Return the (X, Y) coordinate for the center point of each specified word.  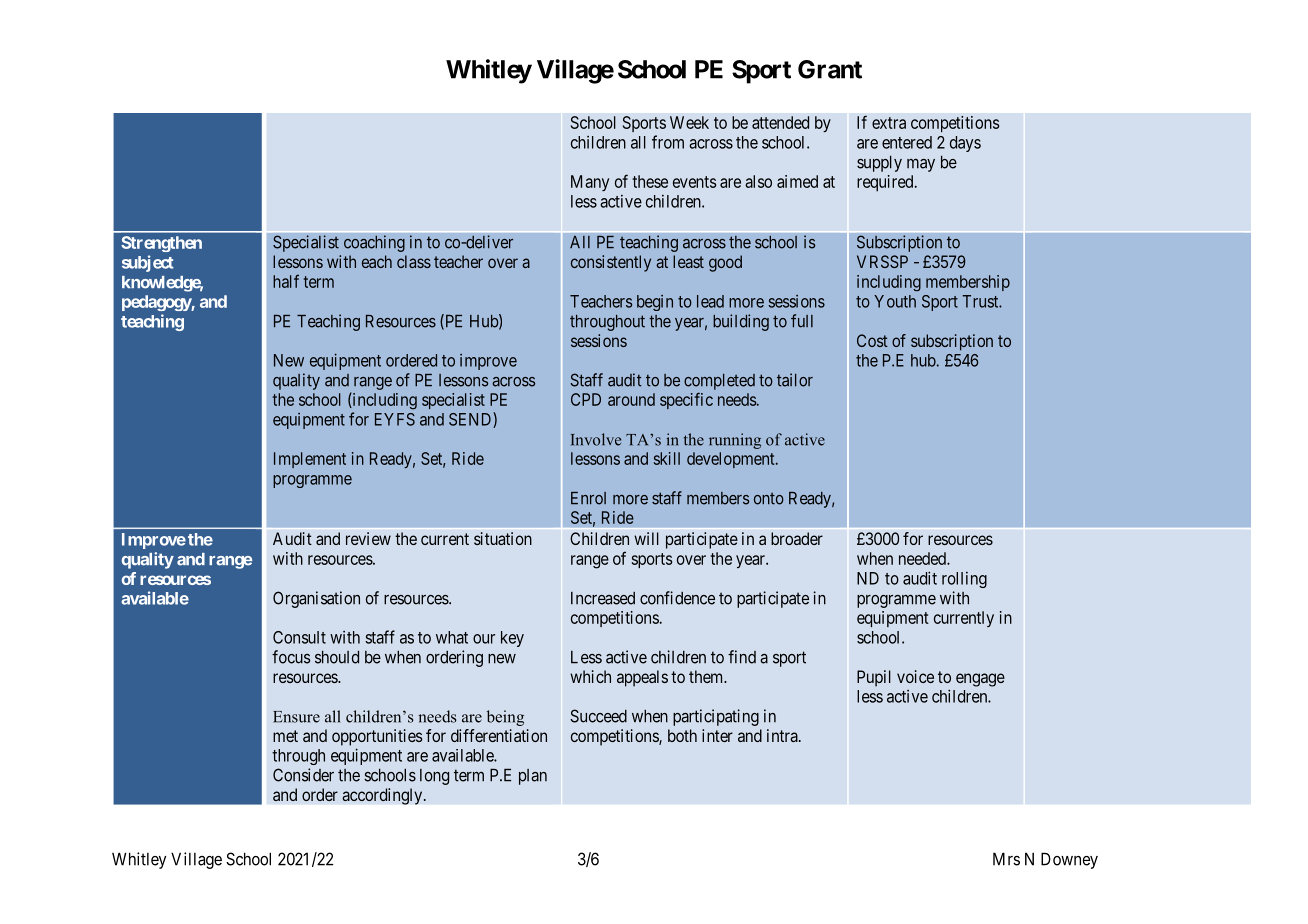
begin (655, 303)
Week (689, 122)
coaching (374, 243)
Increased (603, 598)
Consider (303, 775)
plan (533, 777)
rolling (964, 580)
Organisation (316, 599)
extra (889, 123)
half (286, 281)
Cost (872, 340)
